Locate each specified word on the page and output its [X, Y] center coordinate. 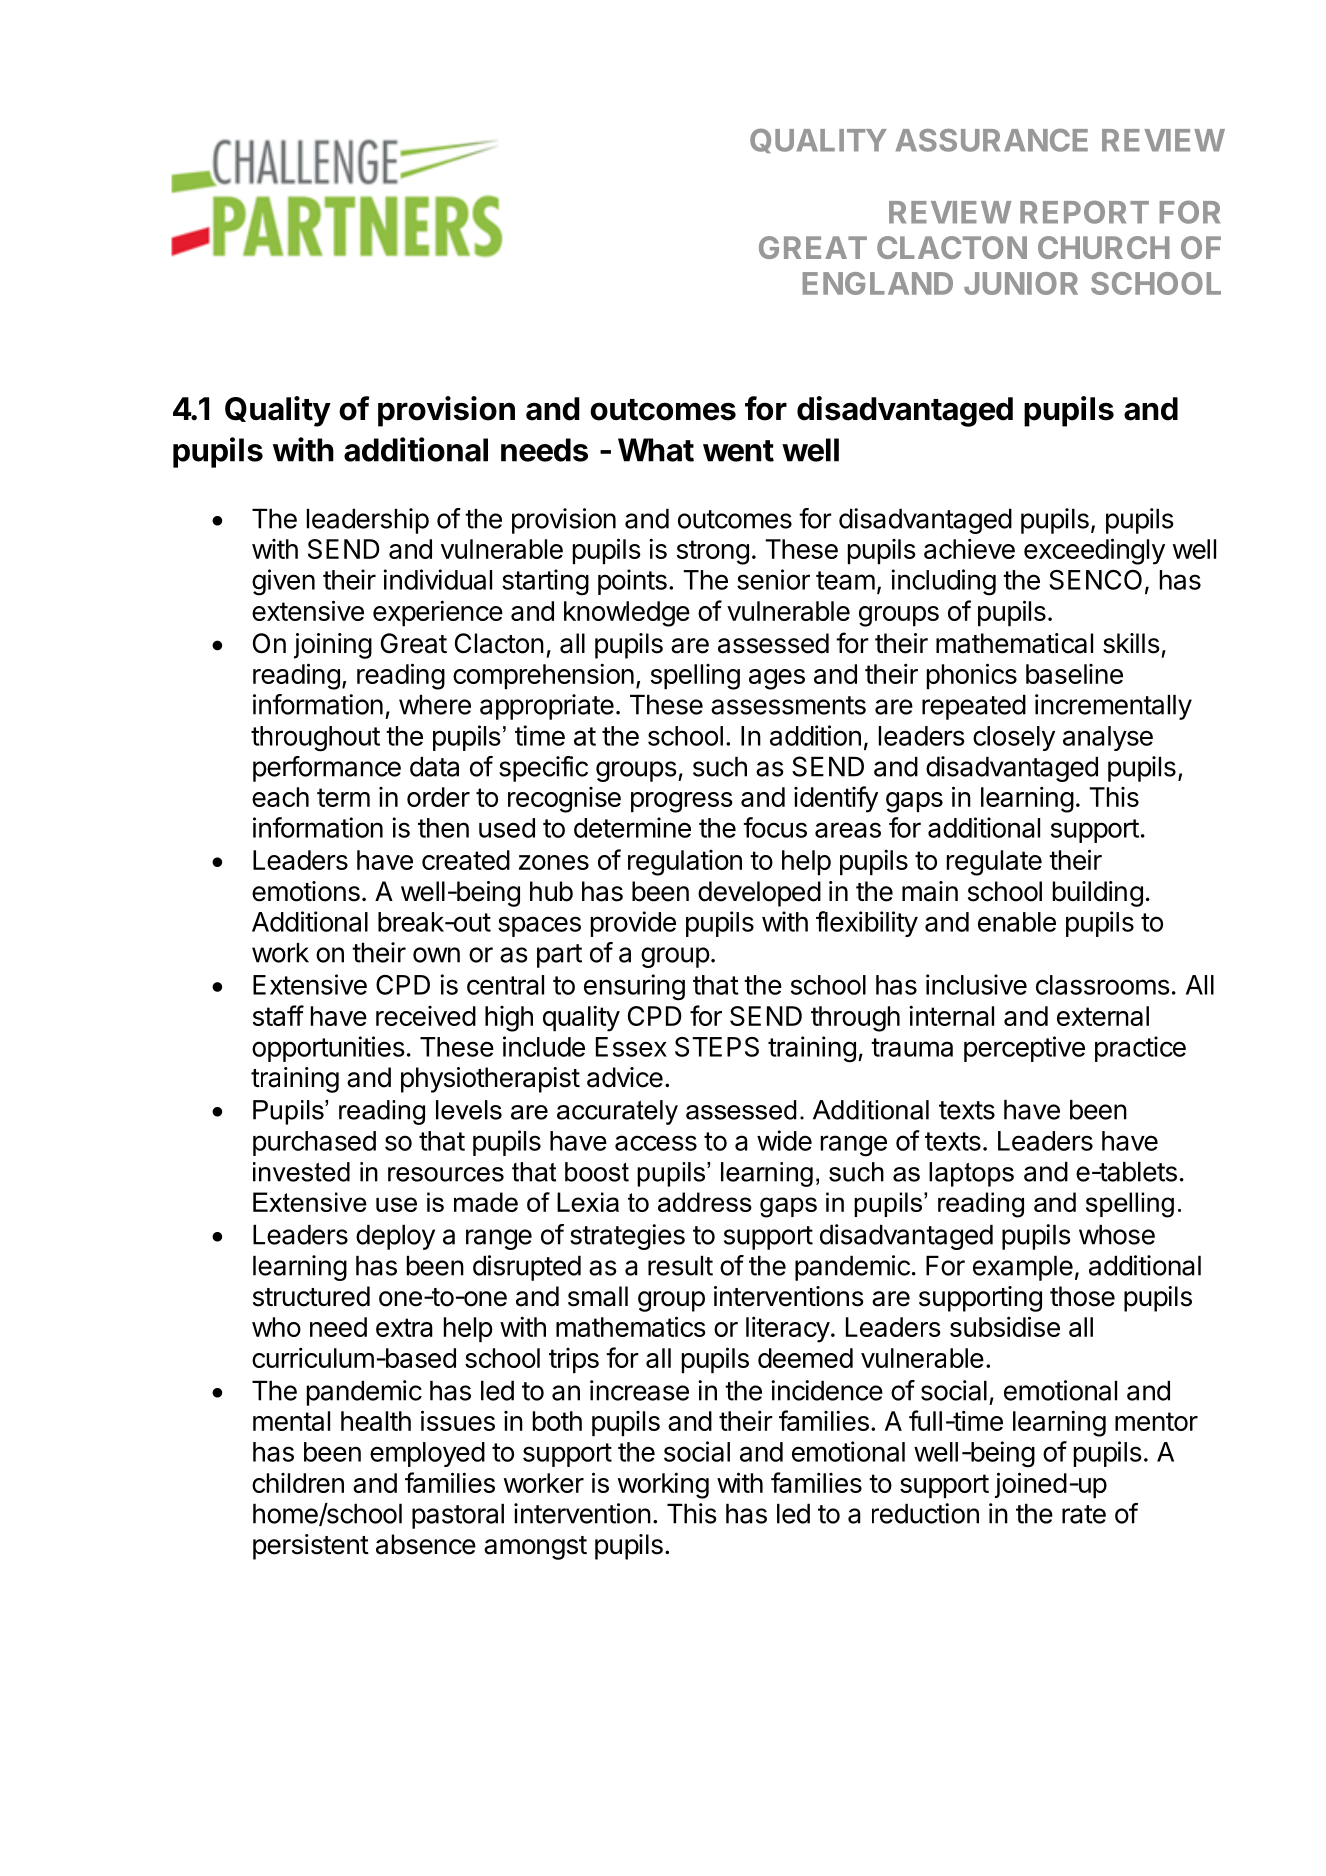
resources [446, 1174]
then [443, 828]
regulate [994, 863]
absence [426, 1544]
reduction [925, 1513]
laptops [971, 1174]
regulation [685, 863]
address [705, 1202]
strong [713, 552]
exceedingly [1094, 551]
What [656, 450]
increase [639, 1390]
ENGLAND [878, 283]
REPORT [1084, 212]
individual [438, 579]
